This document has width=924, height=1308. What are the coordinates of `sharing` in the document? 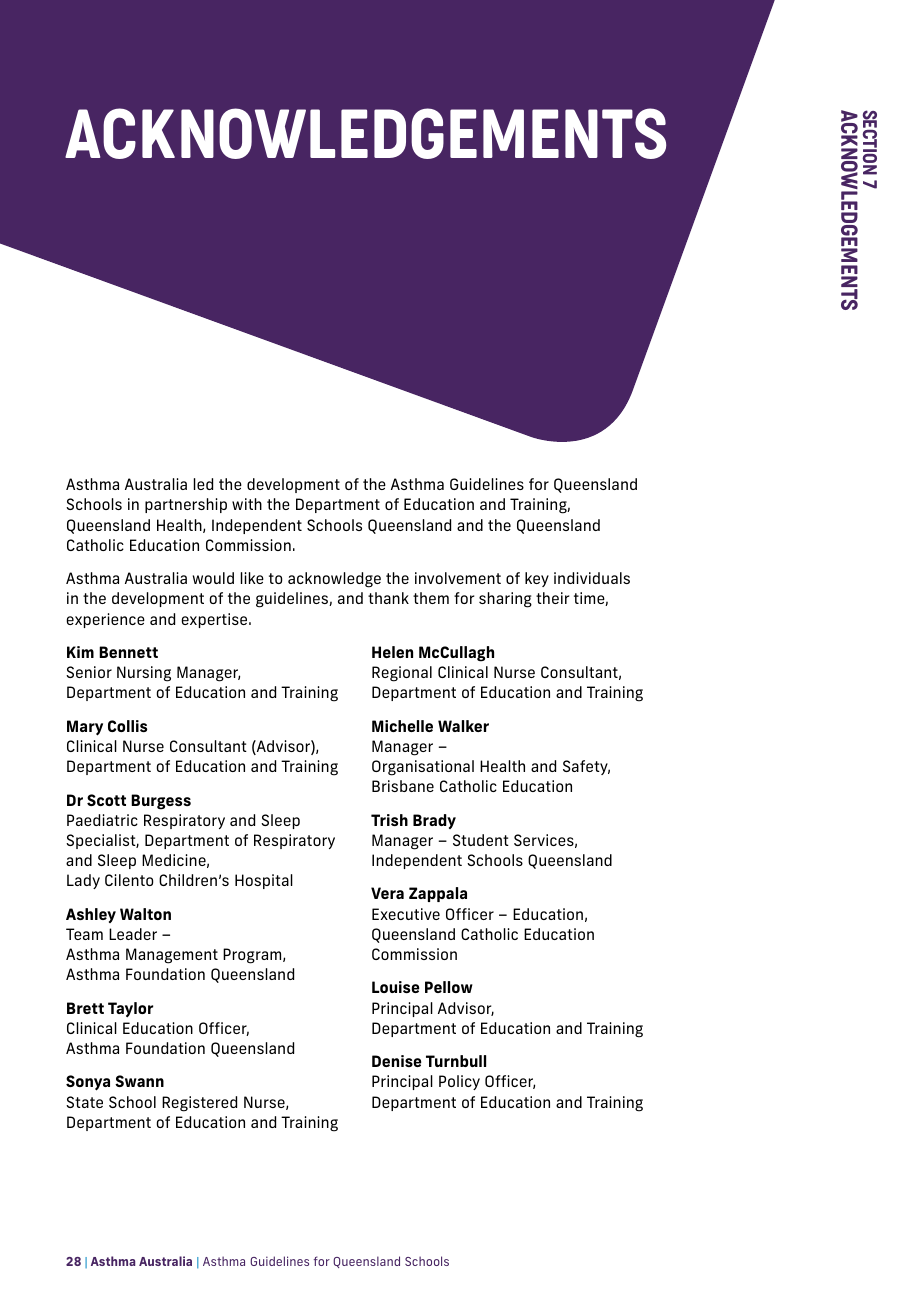 It's located at (505, 600).
